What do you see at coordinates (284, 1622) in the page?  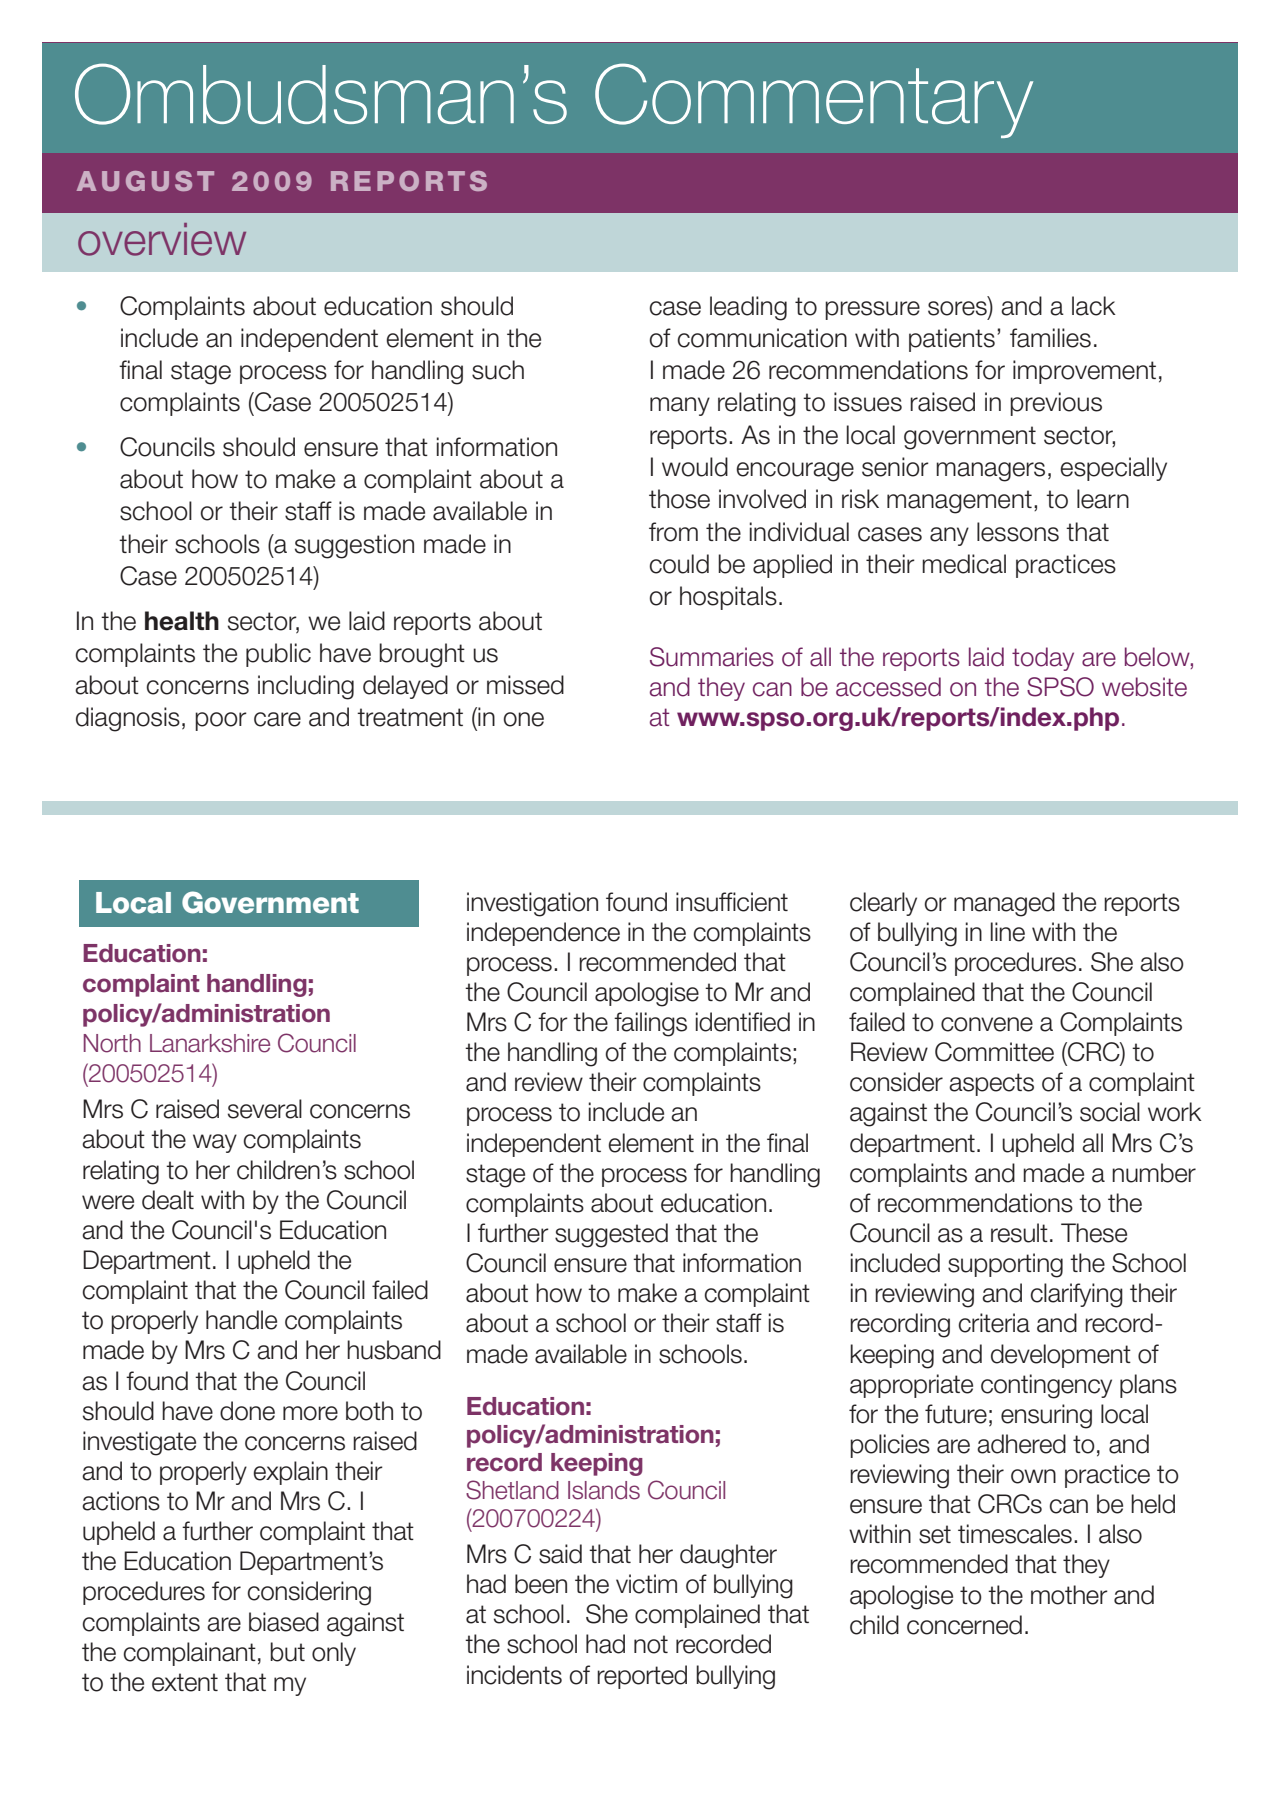 I see `biased` at bounding box center [284, 1622].
